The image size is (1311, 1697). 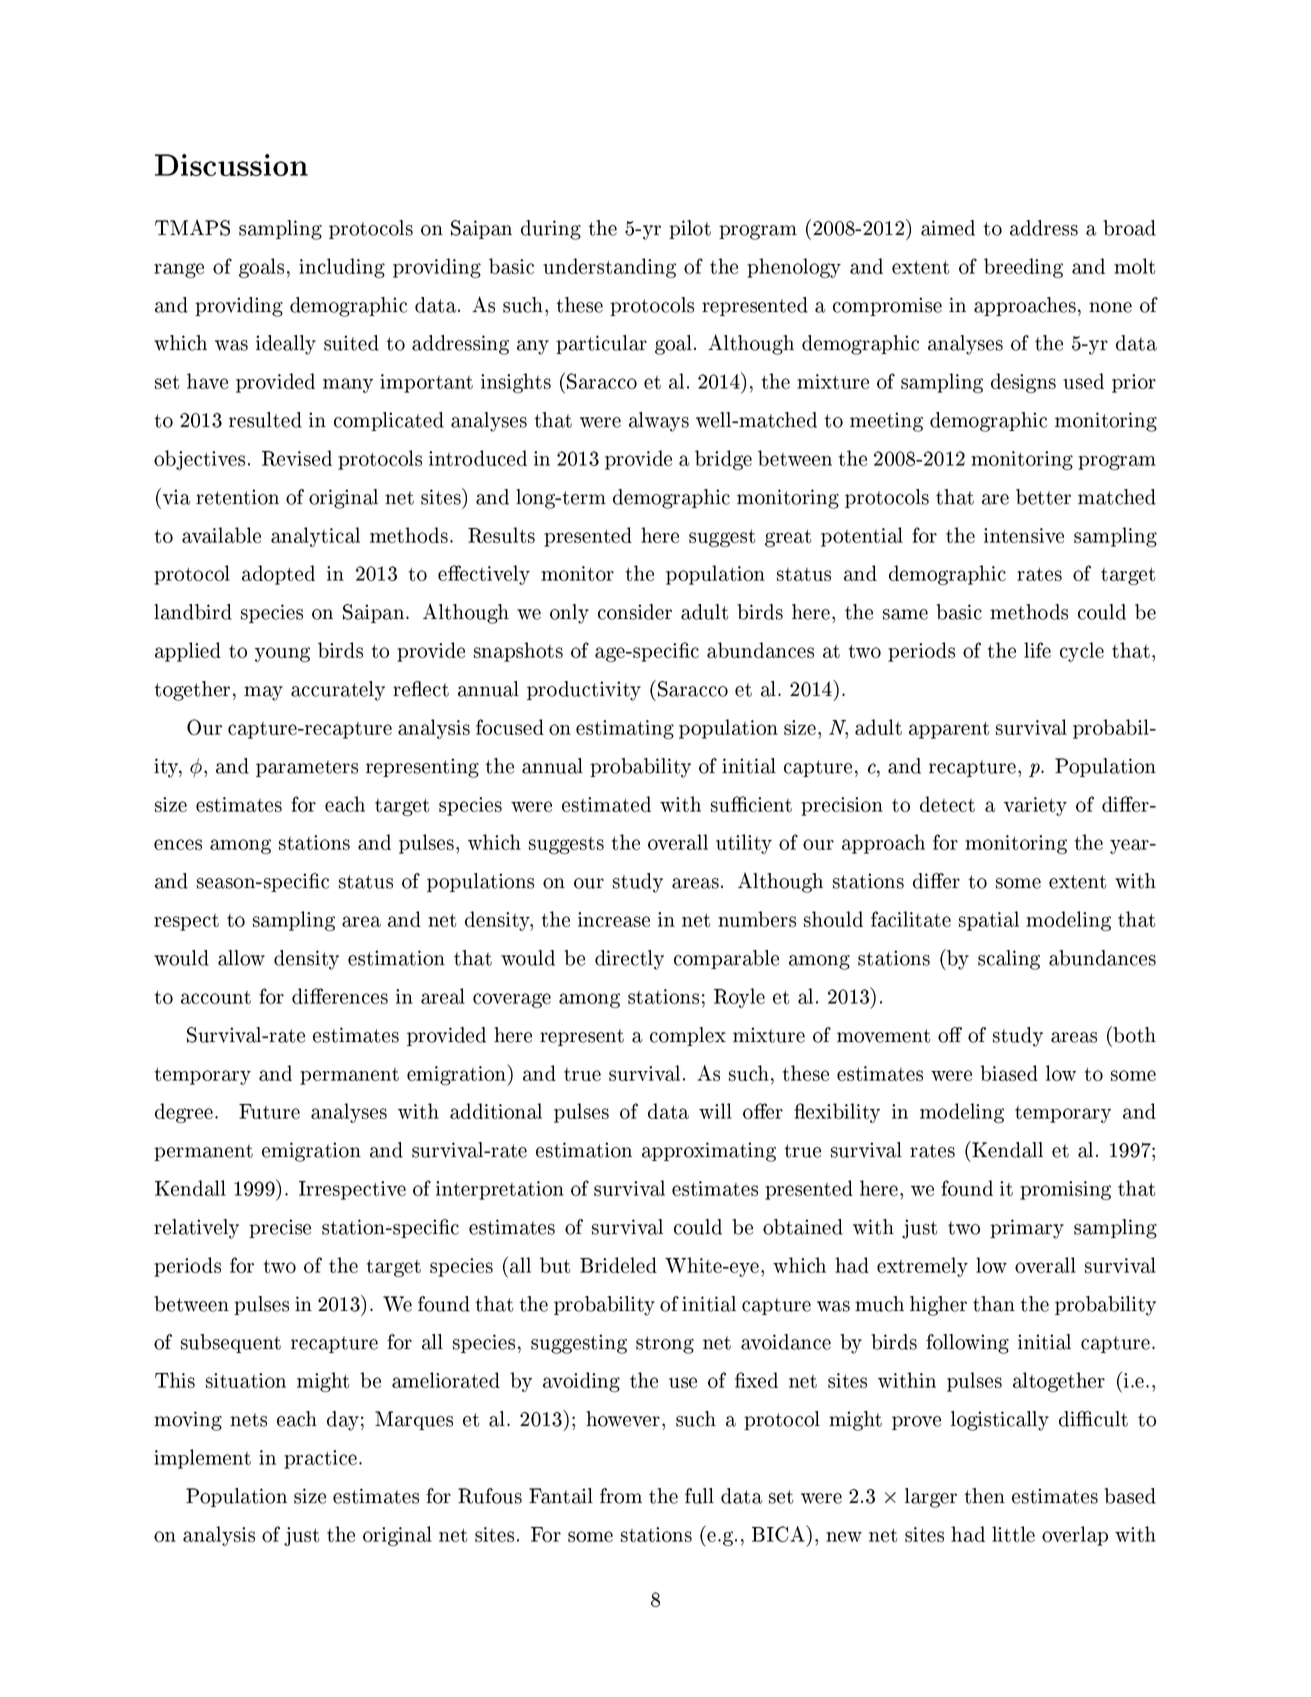 What do you see at coordinates (709, 1152) in the screenshot?
I see `approximating` at bounding box center [709, 1152].
